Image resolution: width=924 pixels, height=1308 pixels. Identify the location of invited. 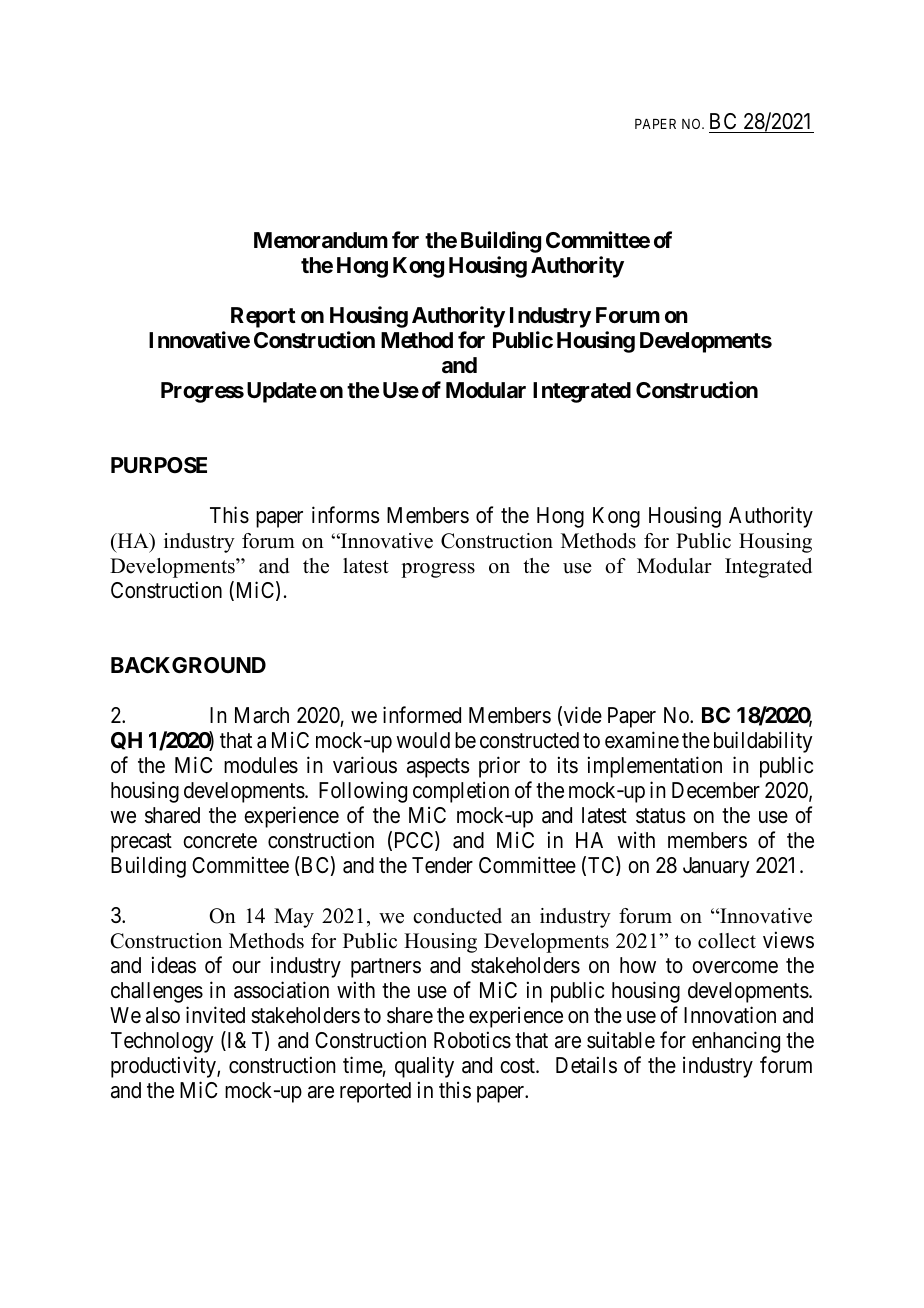
(215, 1014).
